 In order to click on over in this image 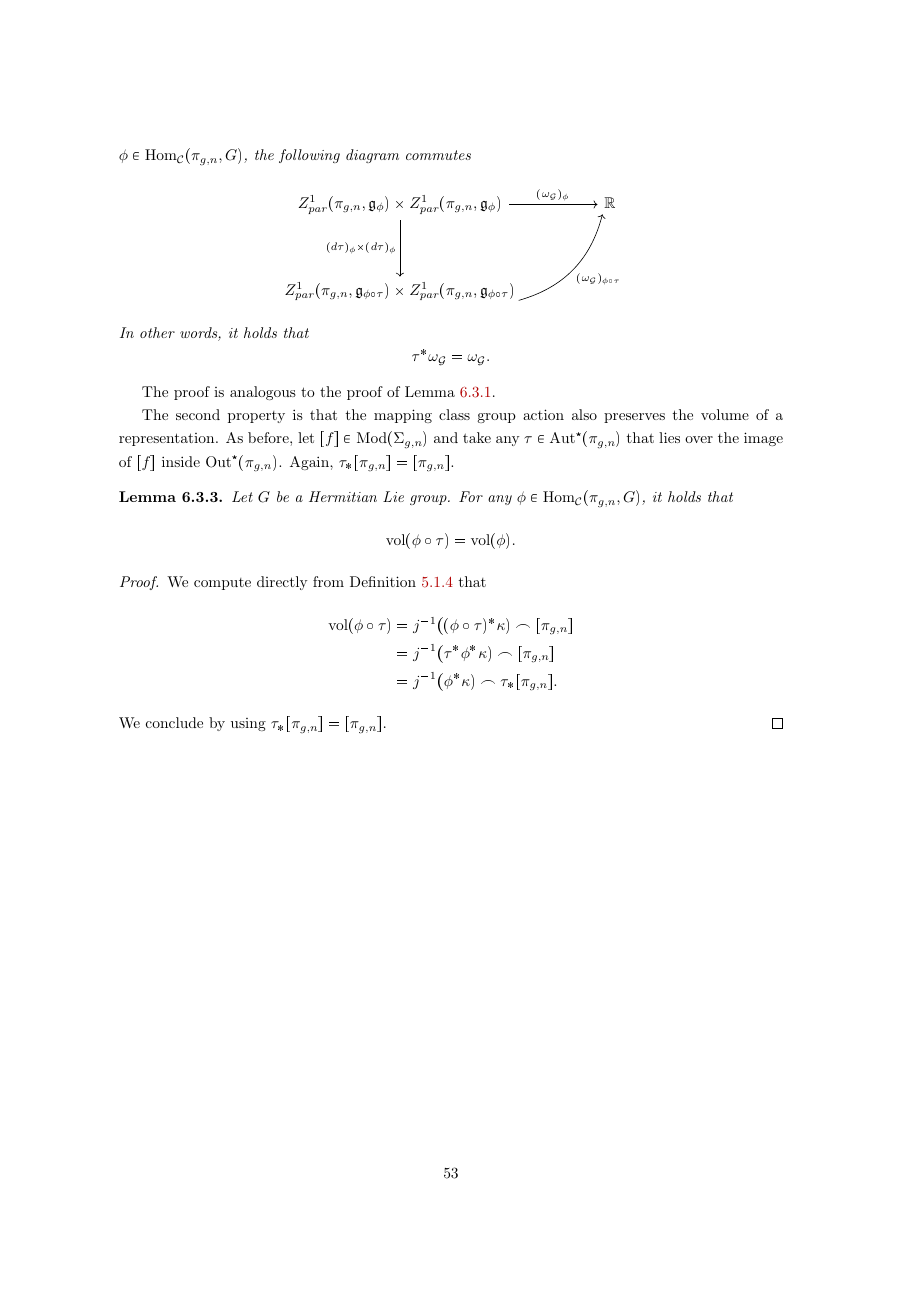, I will do `click(699, 439)`.
